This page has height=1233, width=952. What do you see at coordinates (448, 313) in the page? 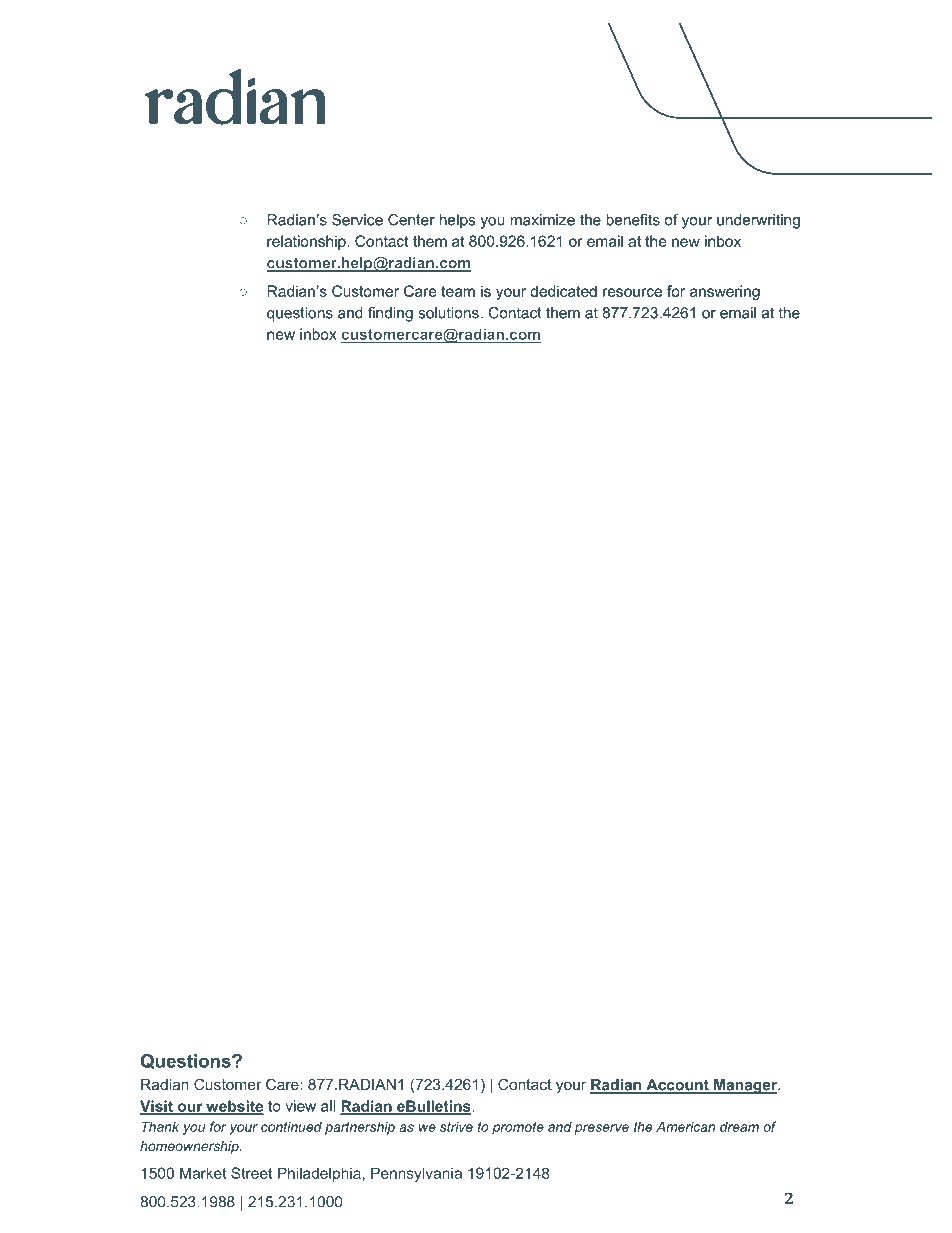
I see `solutions` at bounding box center [448, 313].
